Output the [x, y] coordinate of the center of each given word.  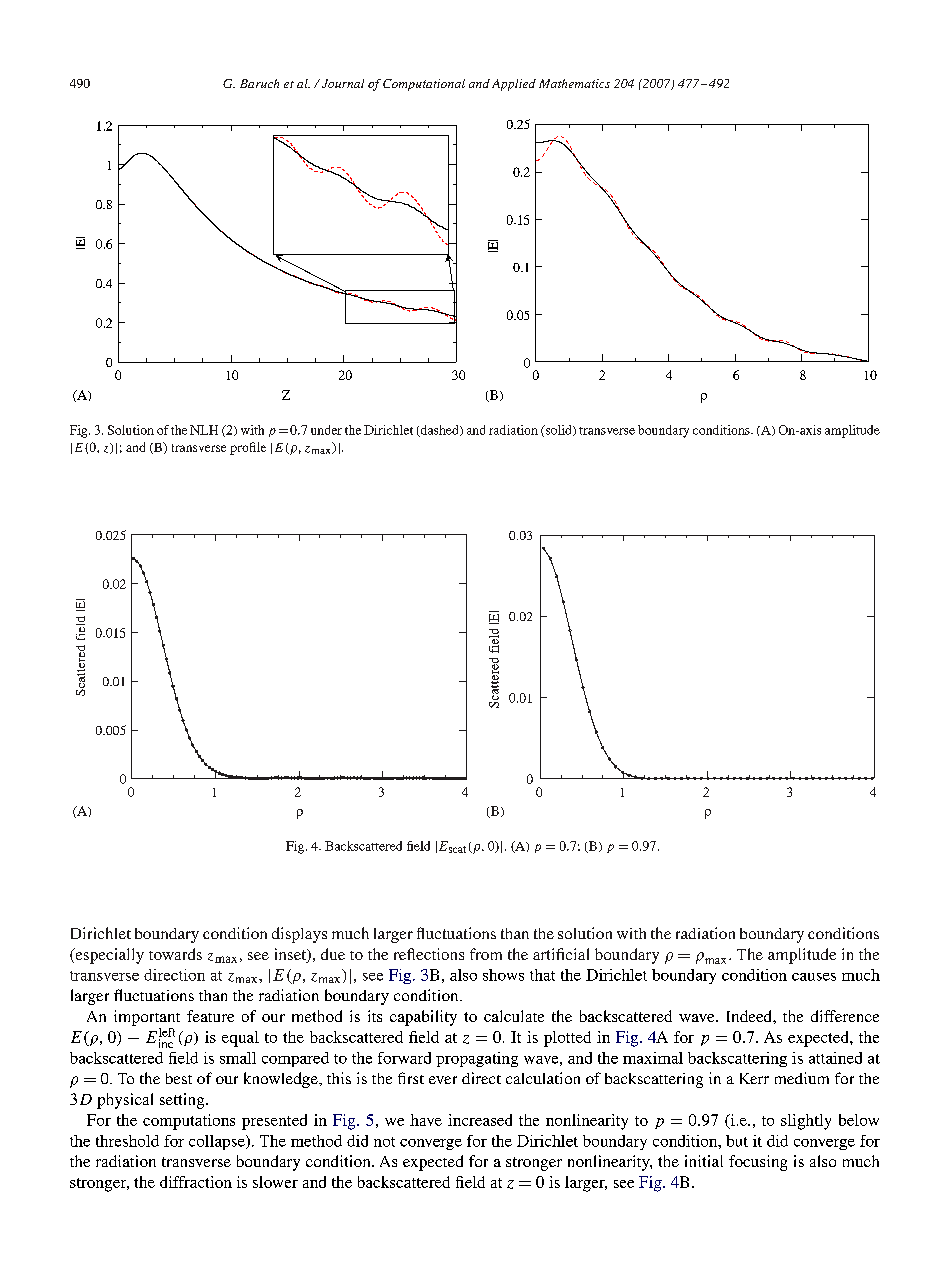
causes [814, 977]
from [486, 954]
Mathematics [574, 83]
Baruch [259, 83]
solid [558, 431]
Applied [514, 85]
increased [480, 1120]
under [326, 430]
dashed [439, 431]
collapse [218, 1142]
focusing [758, 1163]
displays [299, 935]
